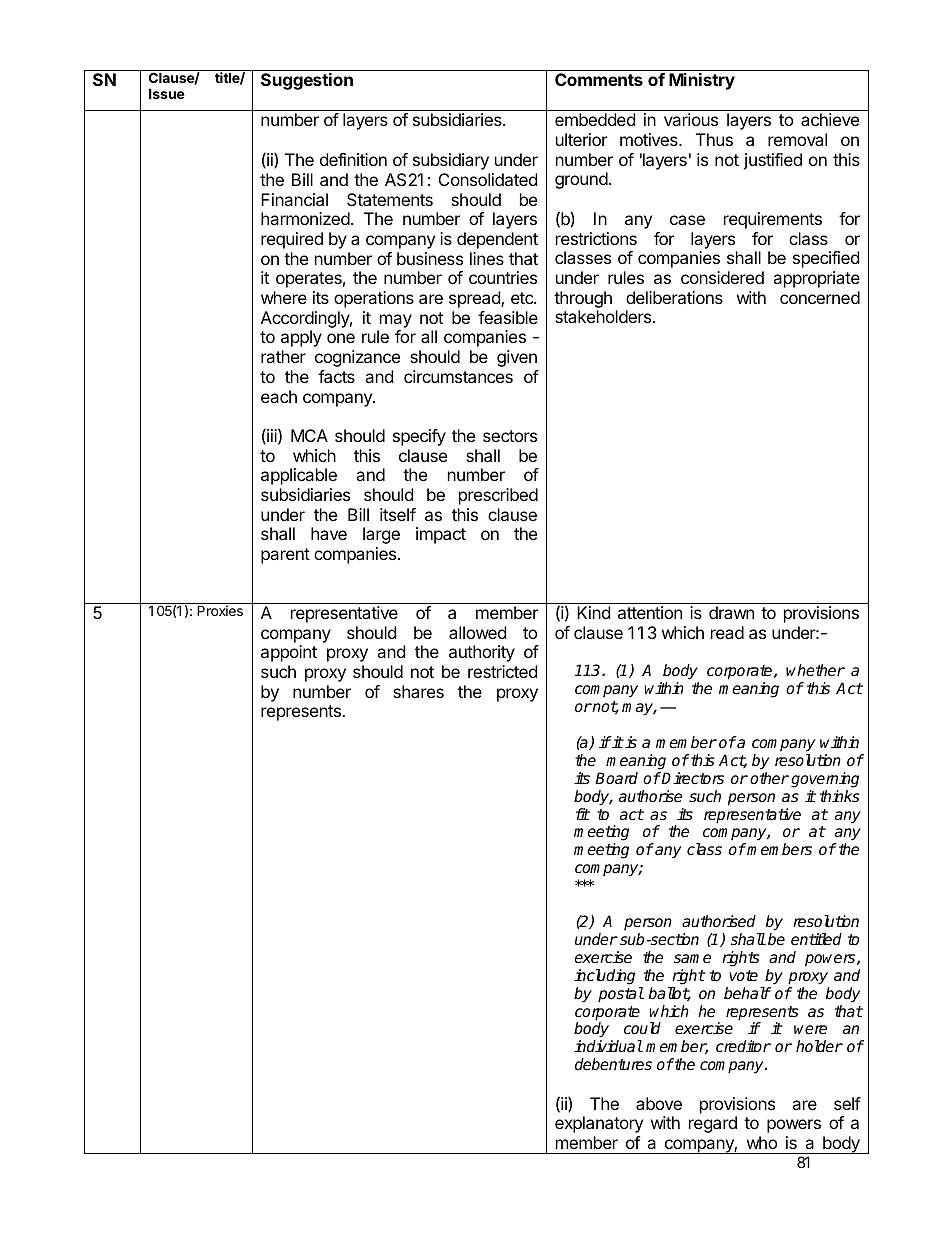 Image resolution: width=952 pixels, height=1233 pixels. I want to click on Proxies, so click(220, 610).
